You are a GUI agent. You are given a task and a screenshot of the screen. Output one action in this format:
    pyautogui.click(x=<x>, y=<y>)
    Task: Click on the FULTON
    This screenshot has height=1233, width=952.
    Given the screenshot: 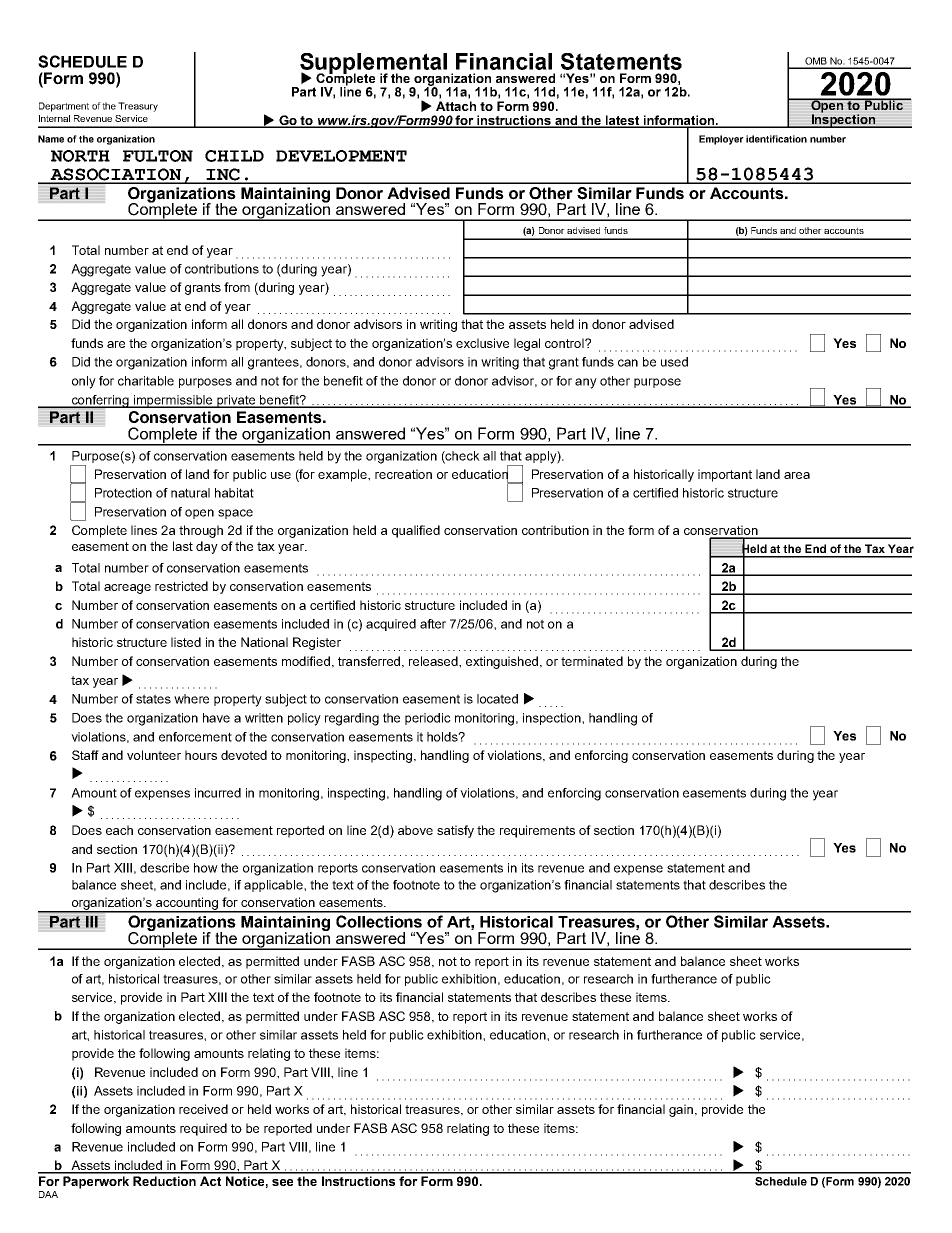 What is the action you would take?
    pyautogui.click(x=158, y=156)
